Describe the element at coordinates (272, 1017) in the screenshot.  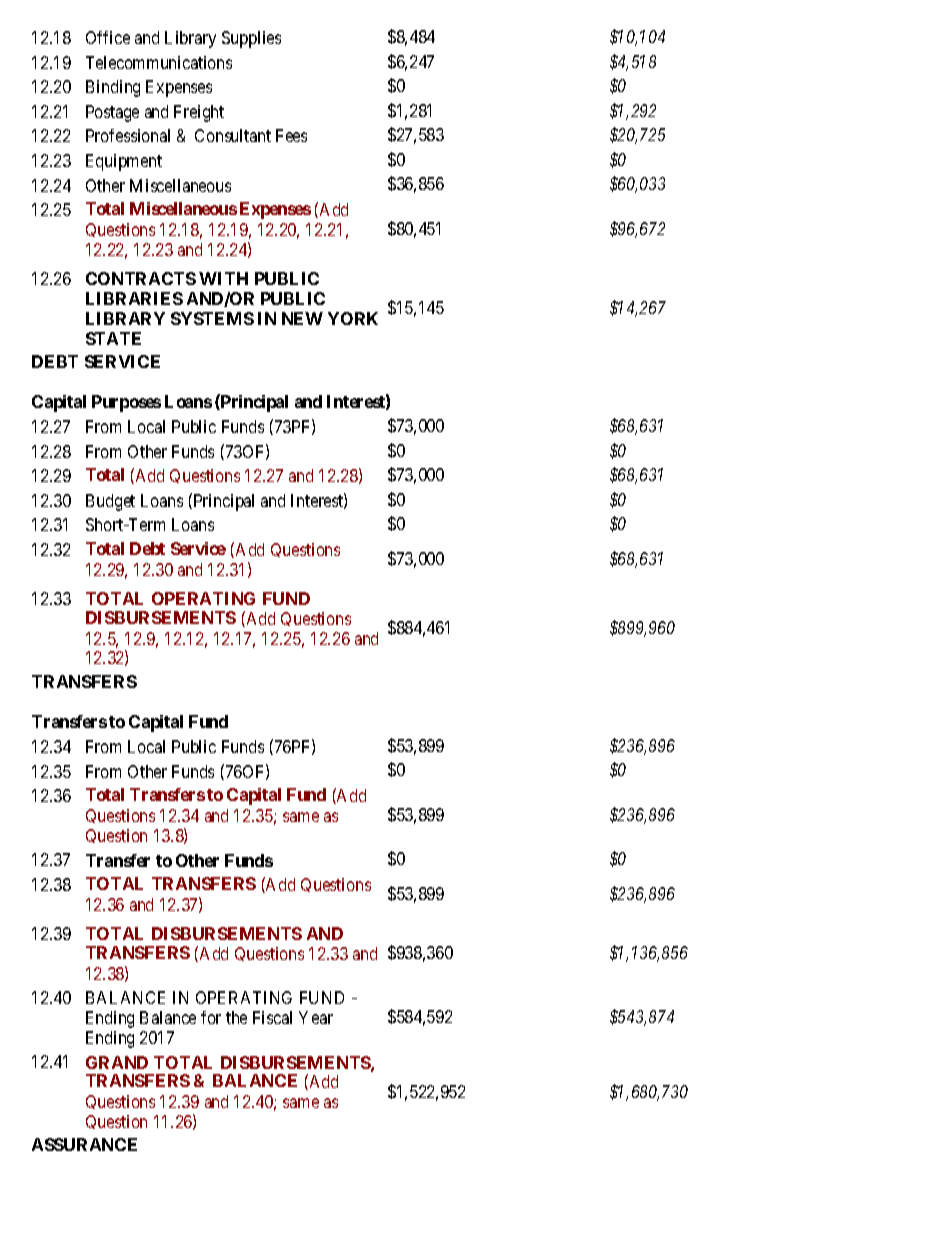
I see `Fiscal` at that location.
